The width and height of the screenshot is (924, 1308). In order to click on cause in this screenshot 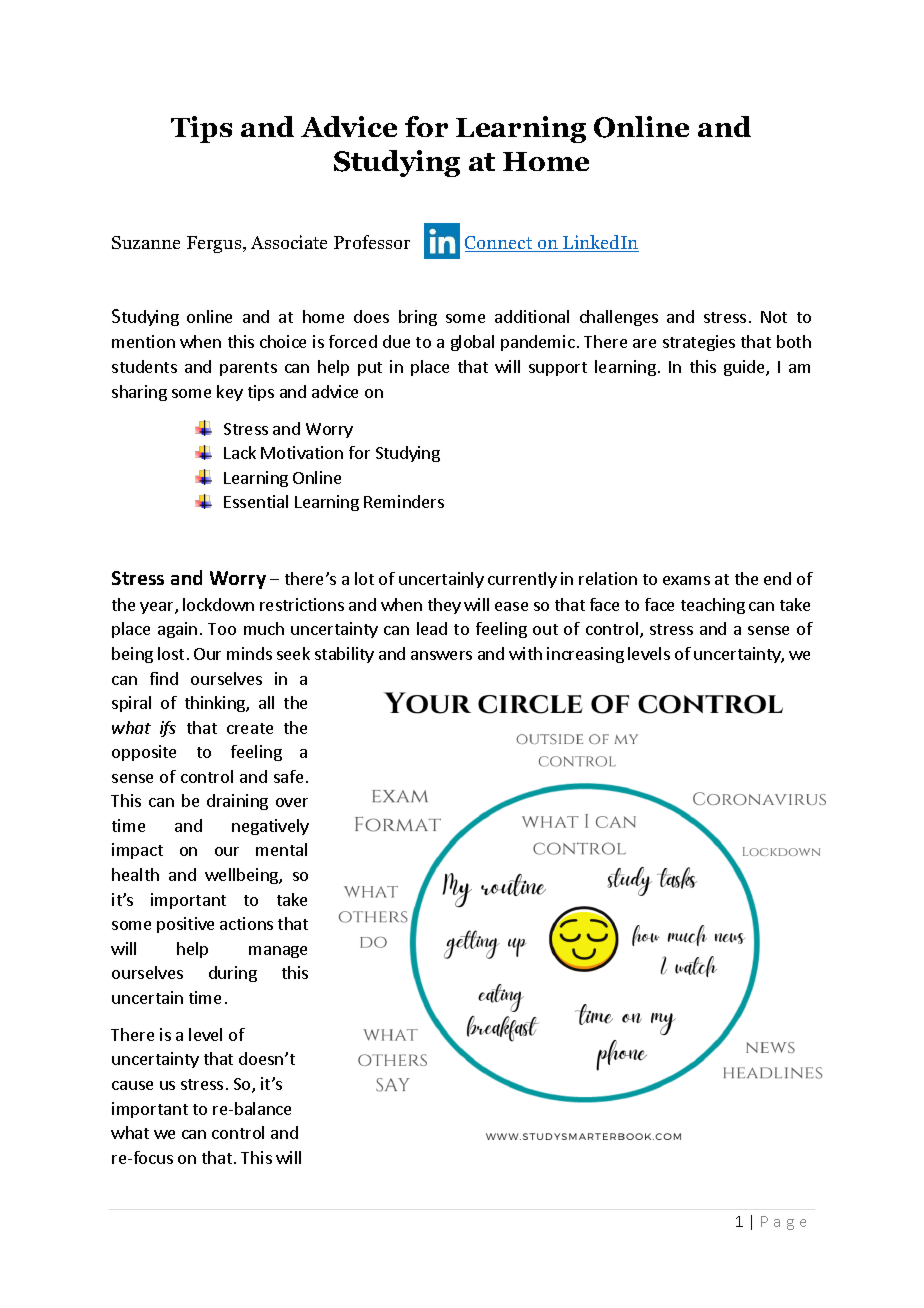, I will do `click(132, 1085)`.
